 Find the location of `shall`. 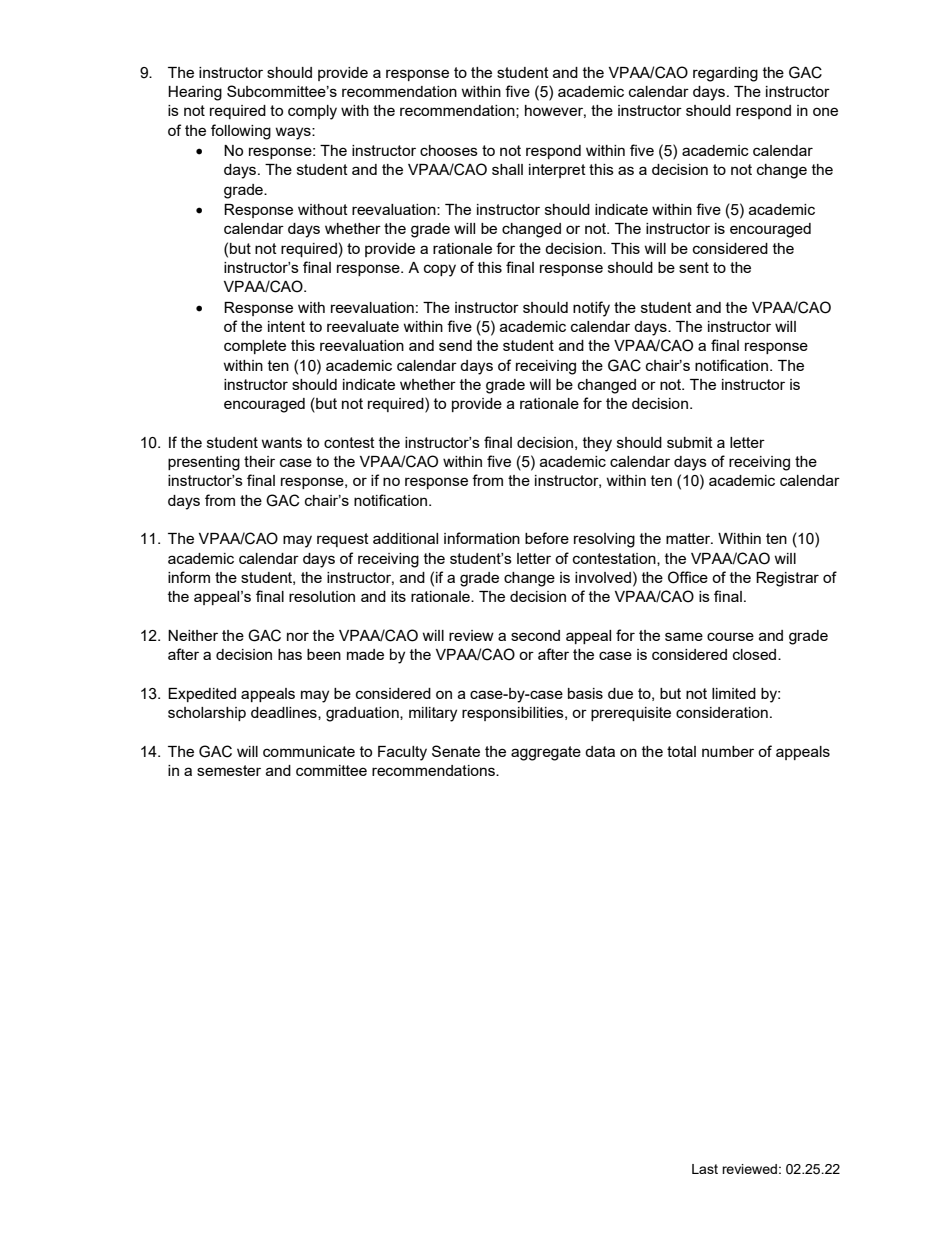

shall is located at coordinates (507, 169).
